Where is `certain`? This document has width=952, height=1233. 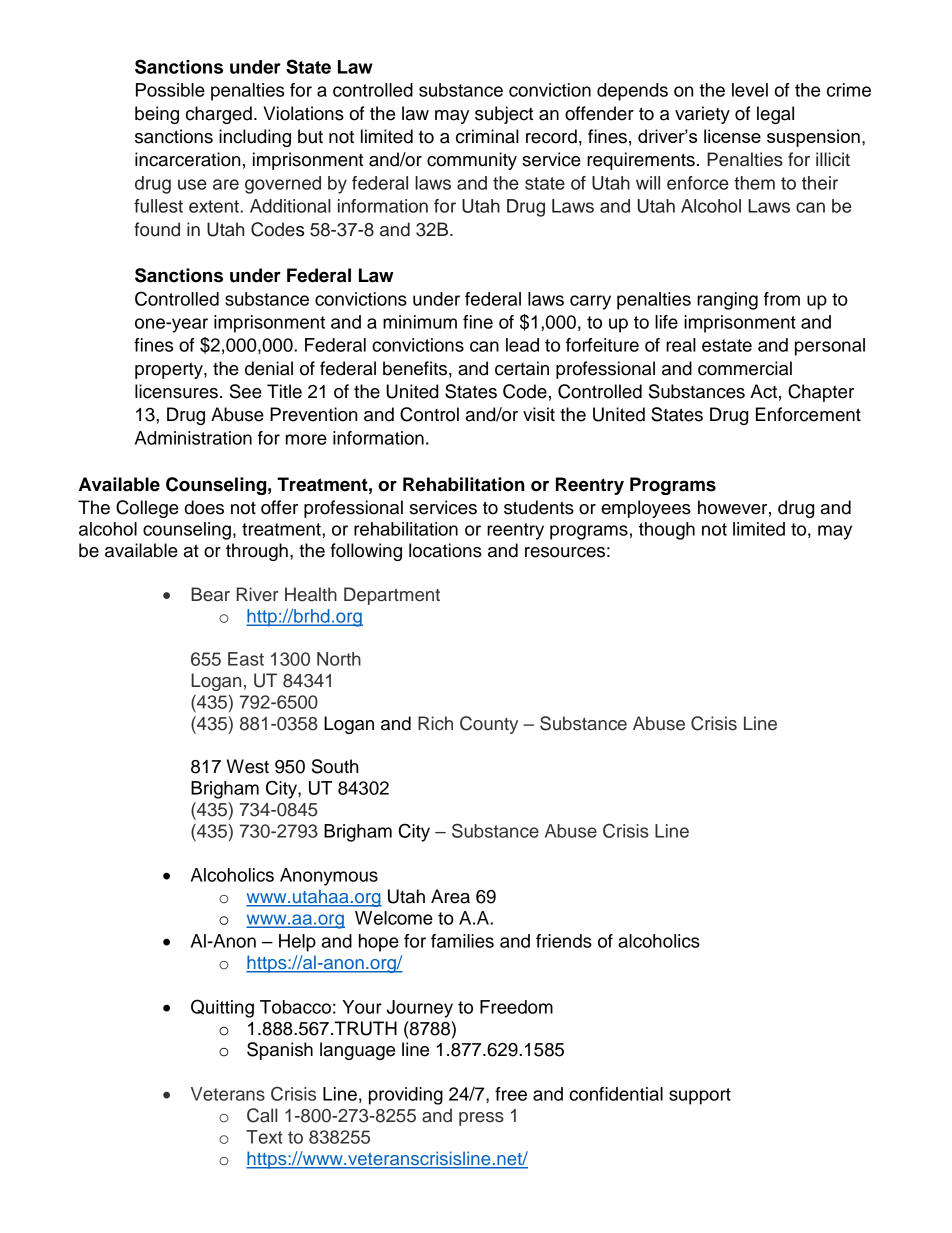
certain is located at coordinates (522, 368).
